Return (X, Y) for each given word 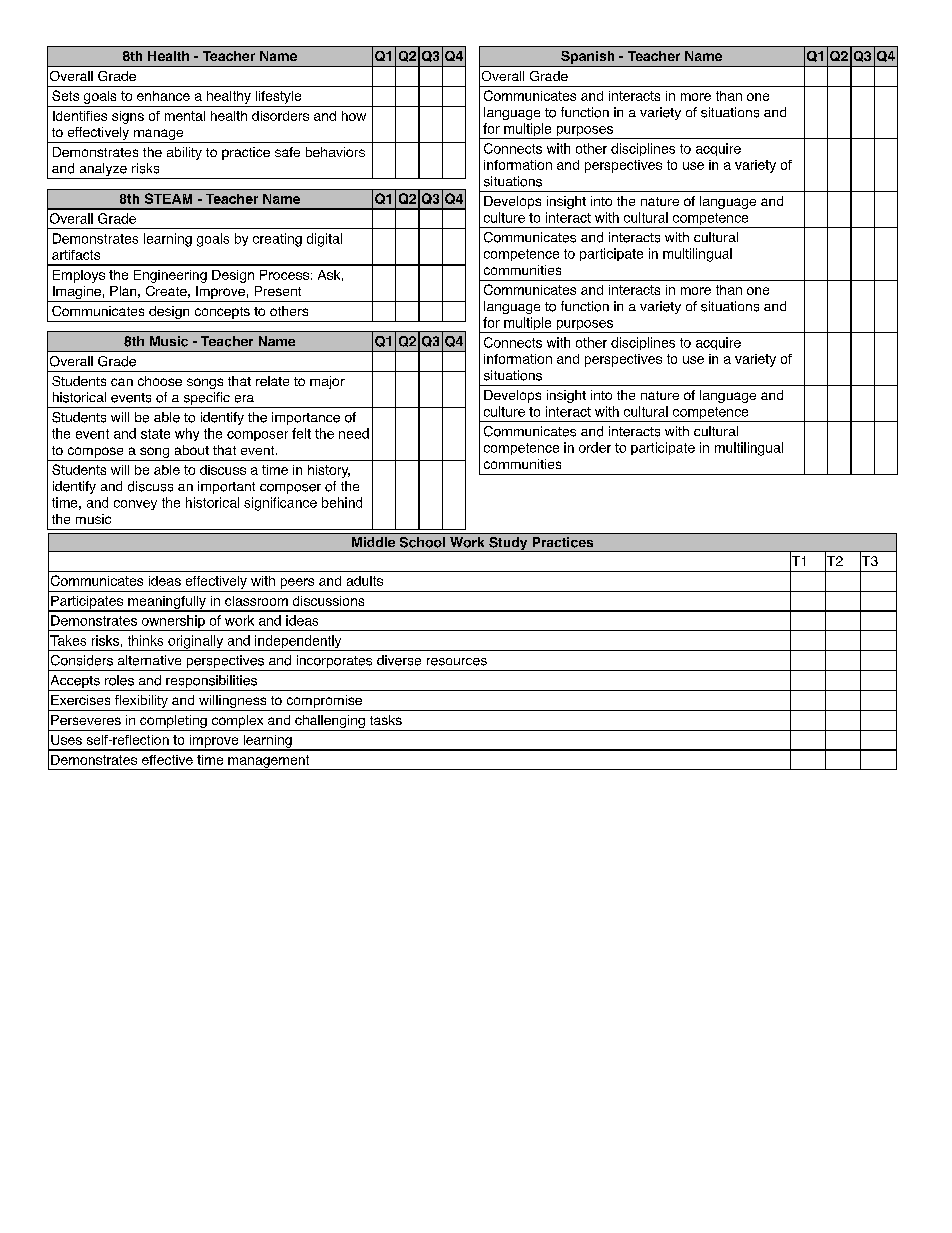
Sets (65, 95)
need (354, 433)
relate (272, 381)
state (155, 434)
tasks (386, 720)
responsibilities (211, 683)
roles (119, 680)
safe (287, 152)
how (354, 116)
